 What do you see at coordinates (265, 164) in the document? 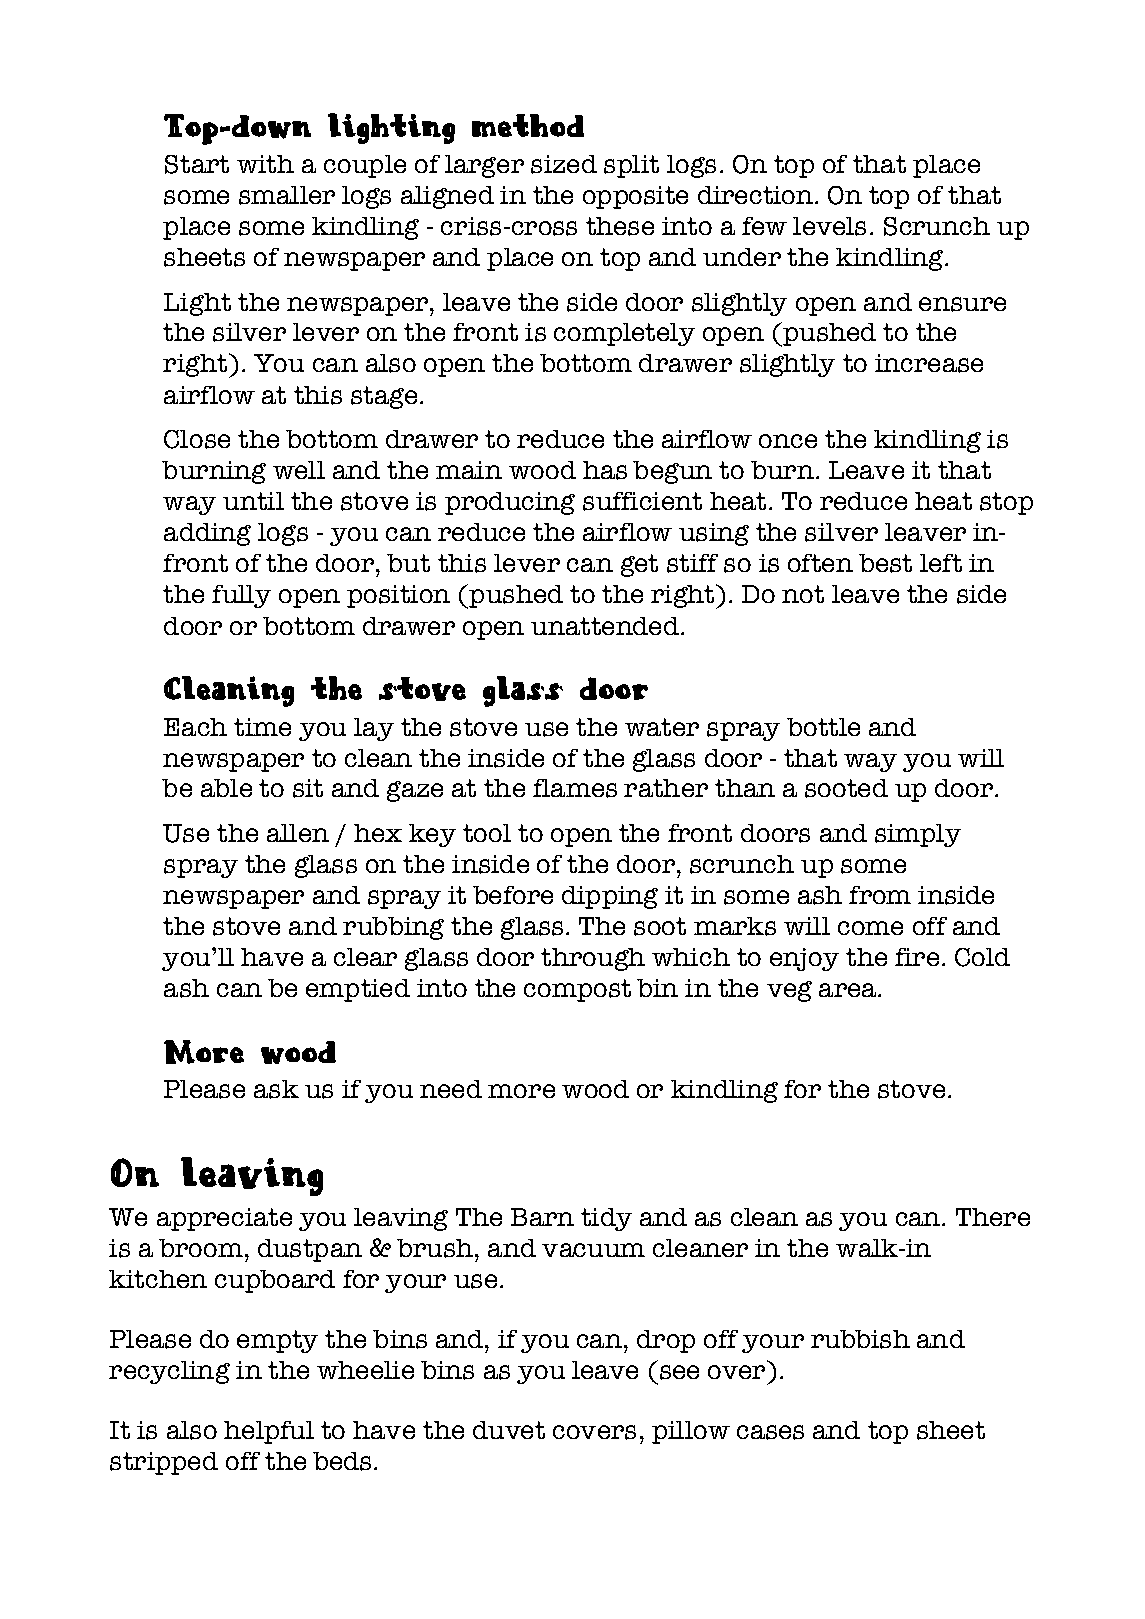
I see `with` at bounding box center [265, 164].
